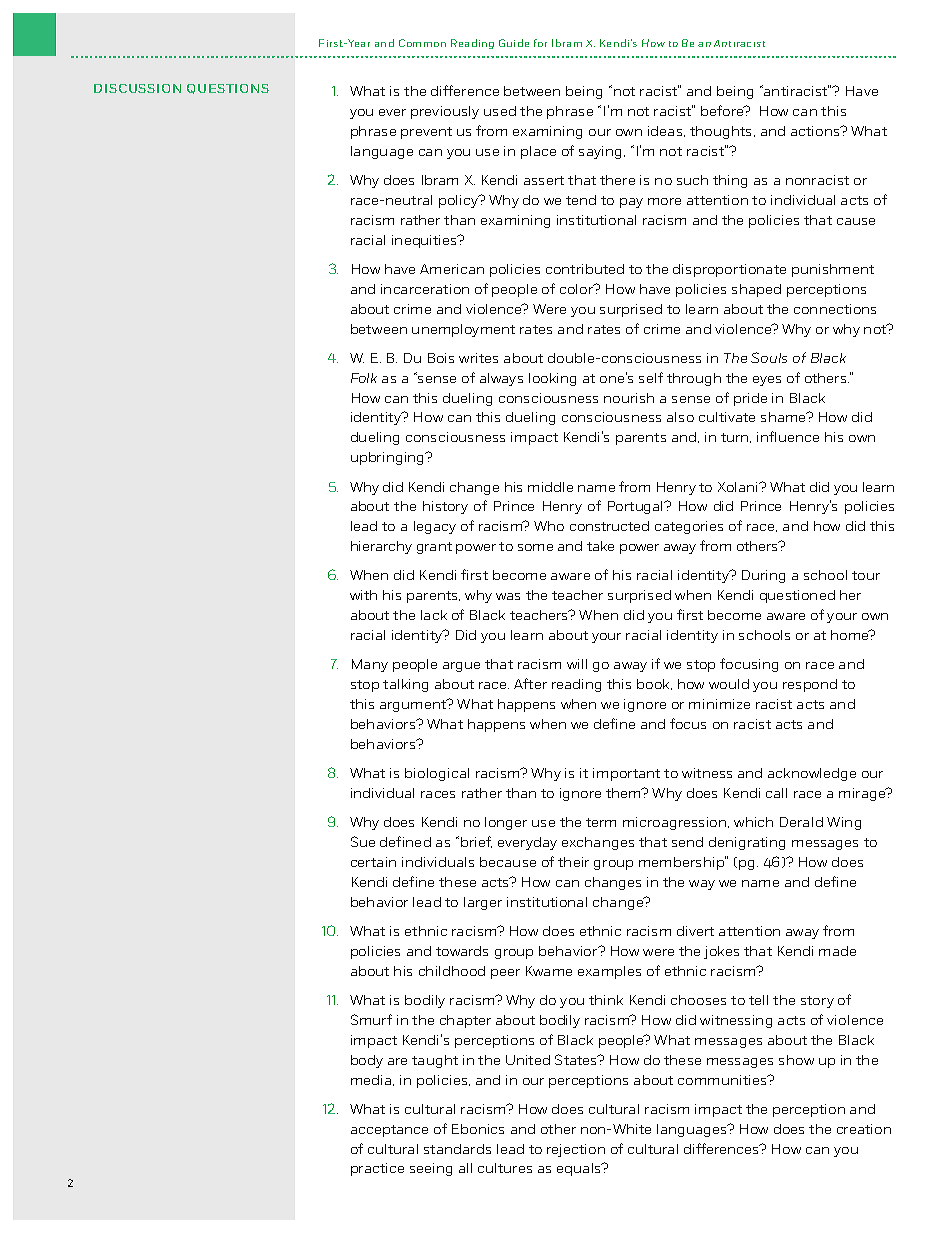 This document has width=952, height=1233. Describe the element at coordinates (364, 378) in the document. I see `Folk` at that location.
